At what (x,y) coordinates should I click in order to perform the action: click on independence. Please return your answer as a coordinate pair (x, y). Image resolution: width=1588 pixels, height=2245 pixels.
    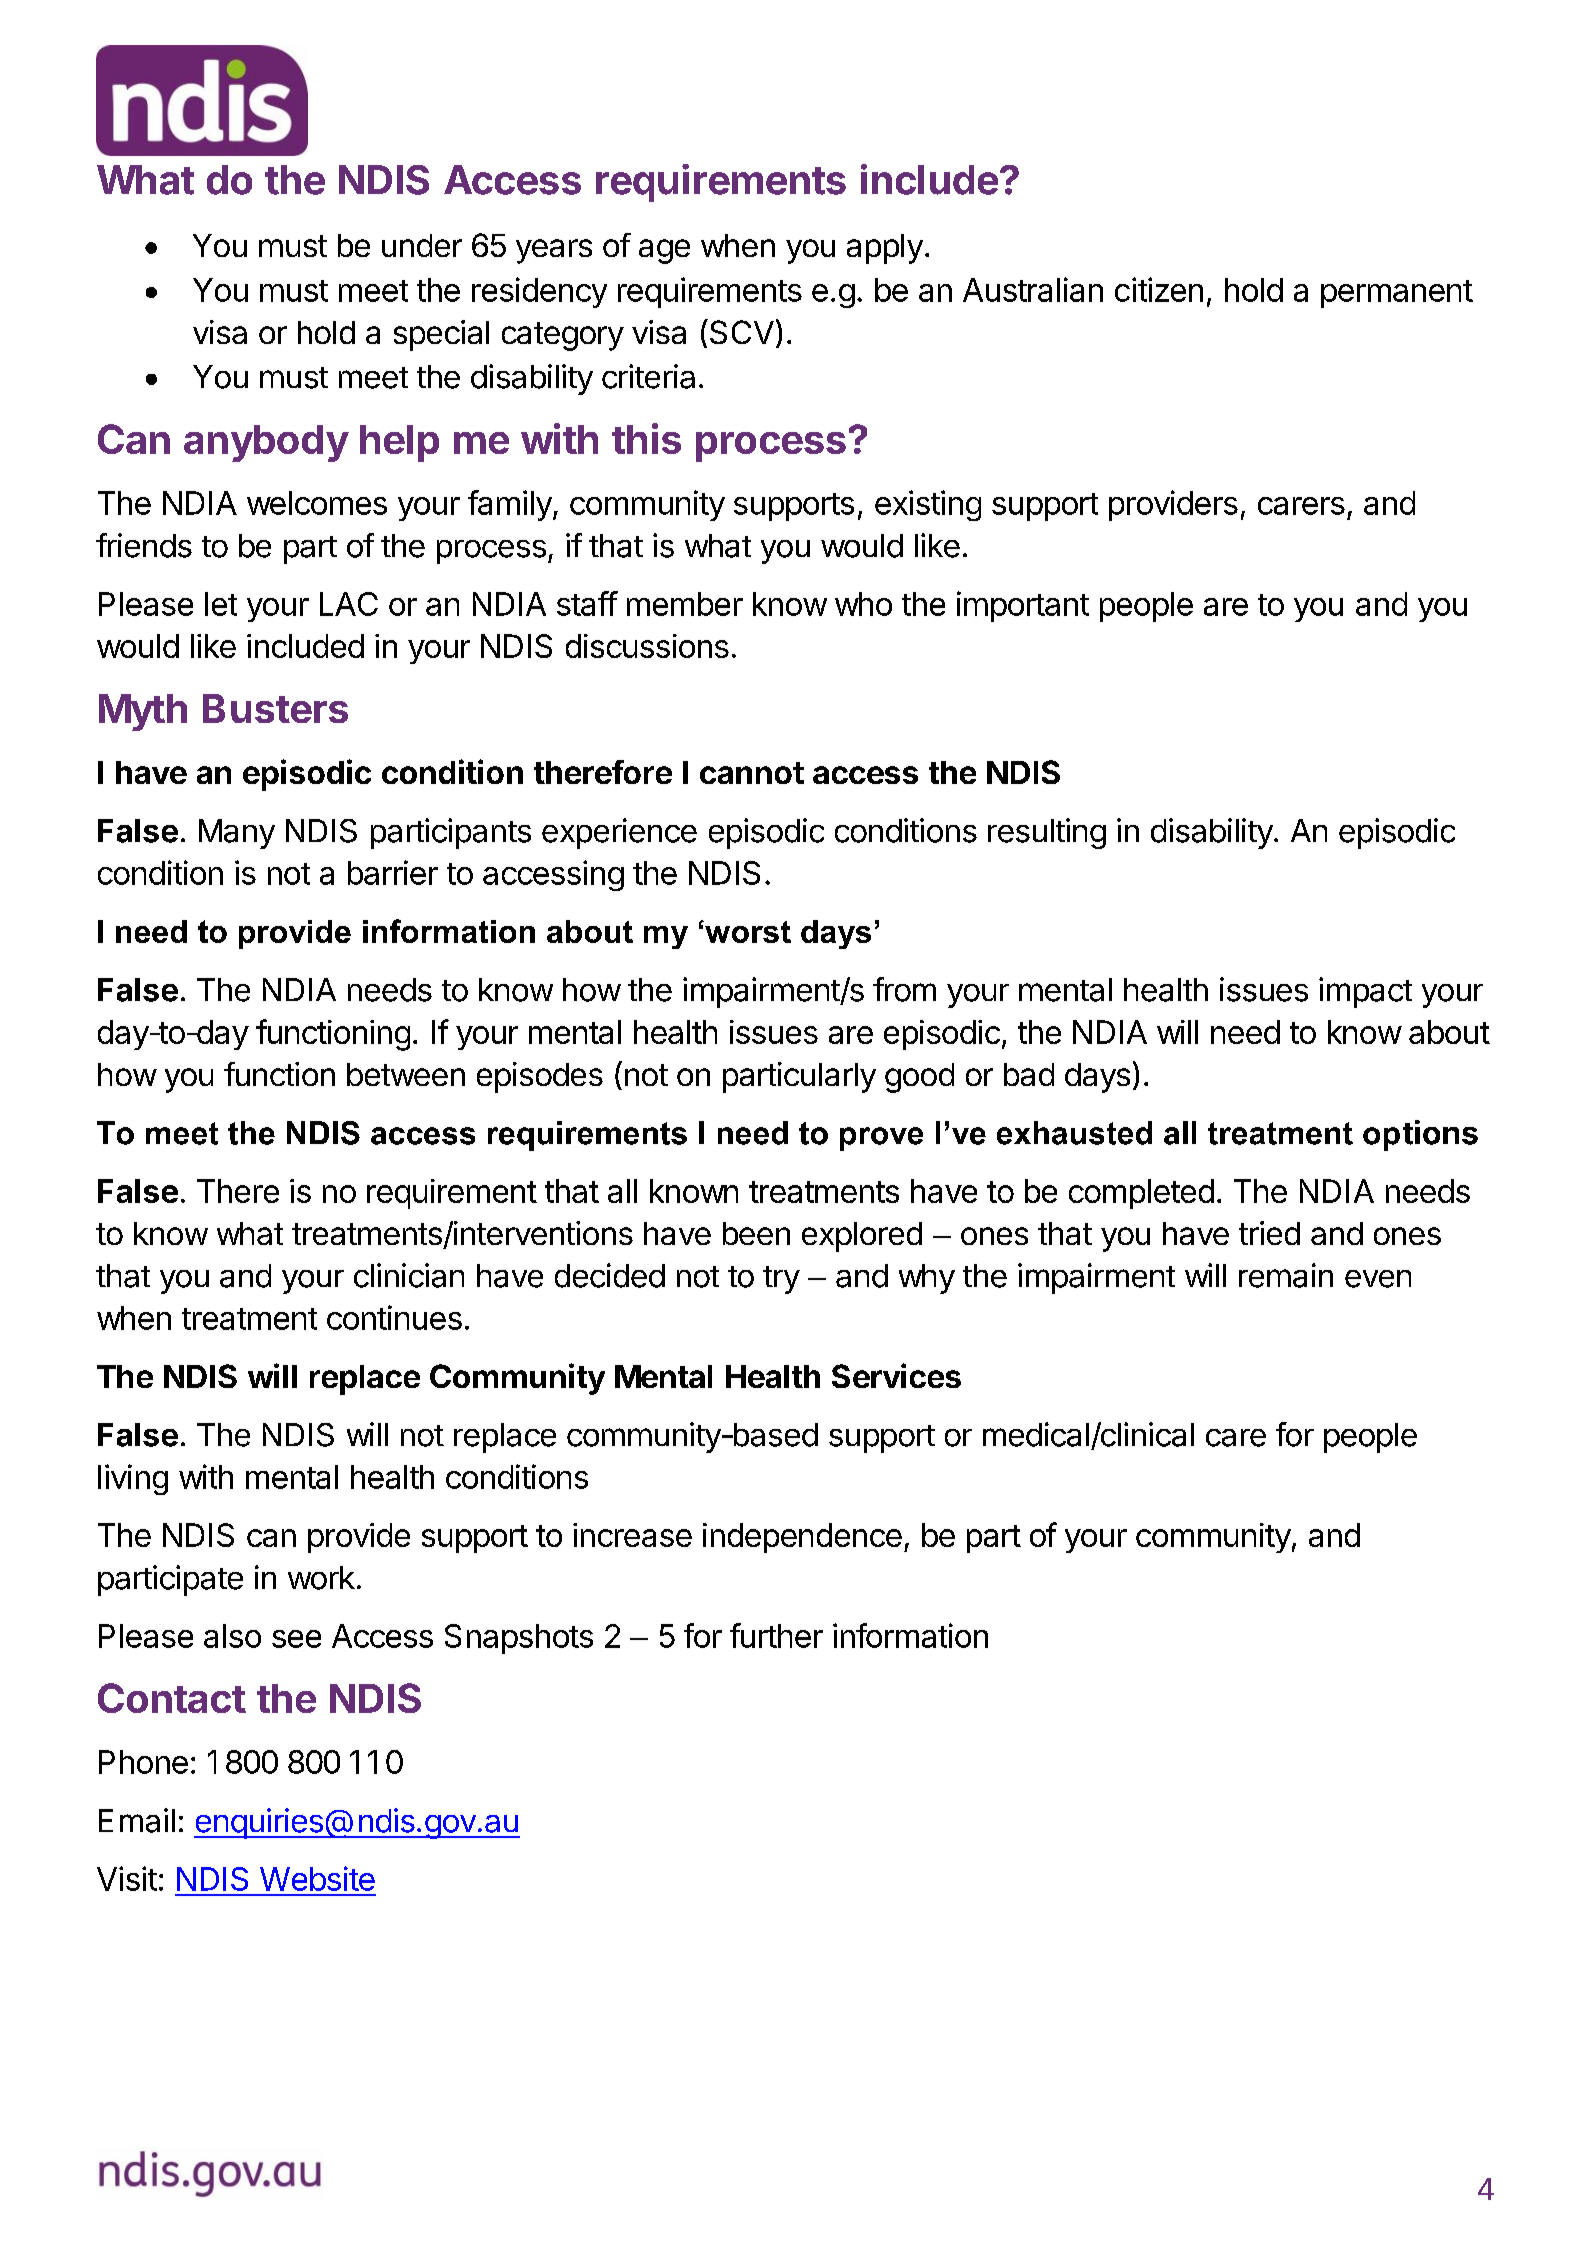
    Looking at the image, I should click on (802, 1538).
